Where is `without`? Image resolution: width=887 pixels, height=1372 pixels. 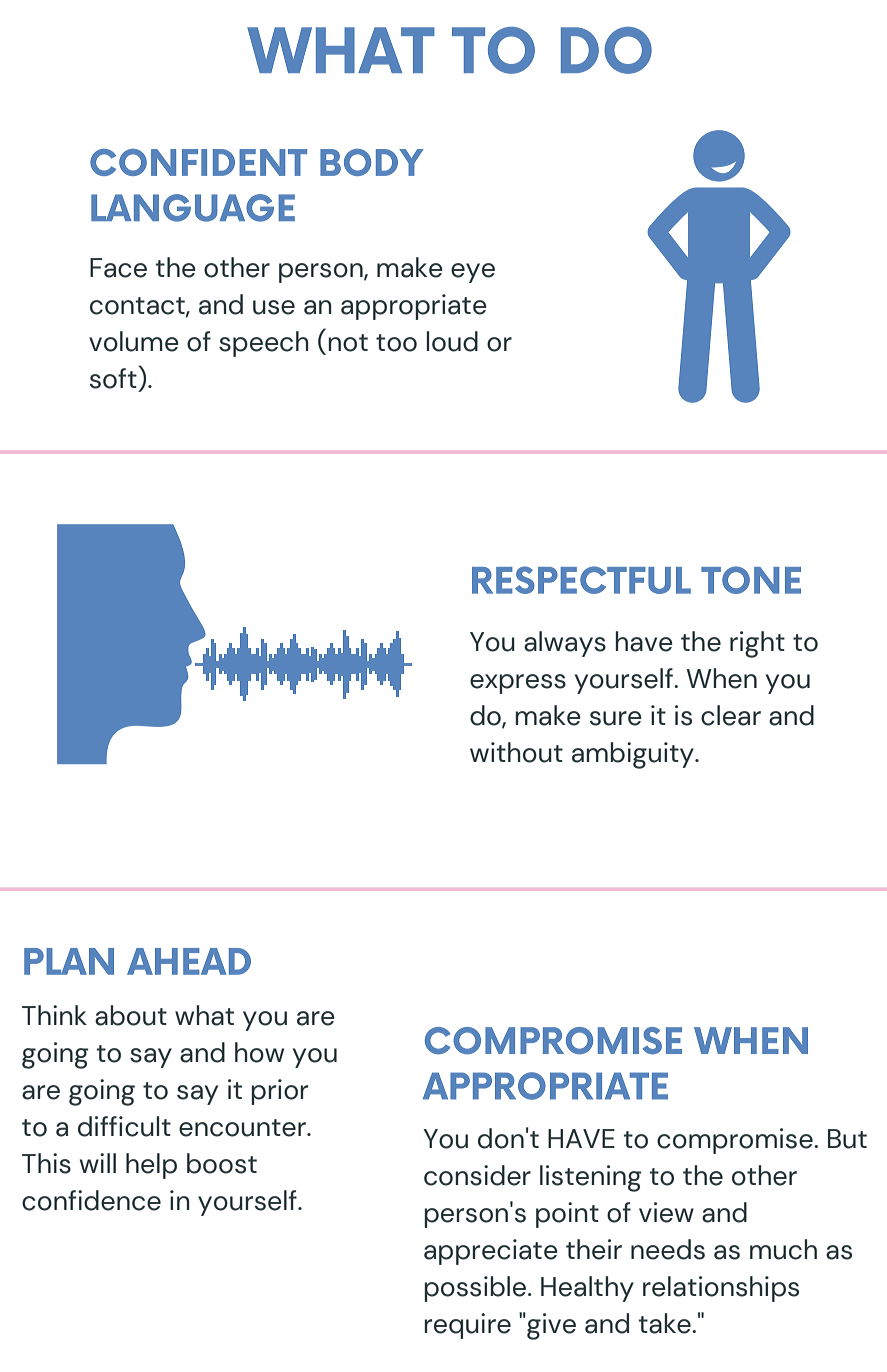 without is located at coordinates (516, 752).
